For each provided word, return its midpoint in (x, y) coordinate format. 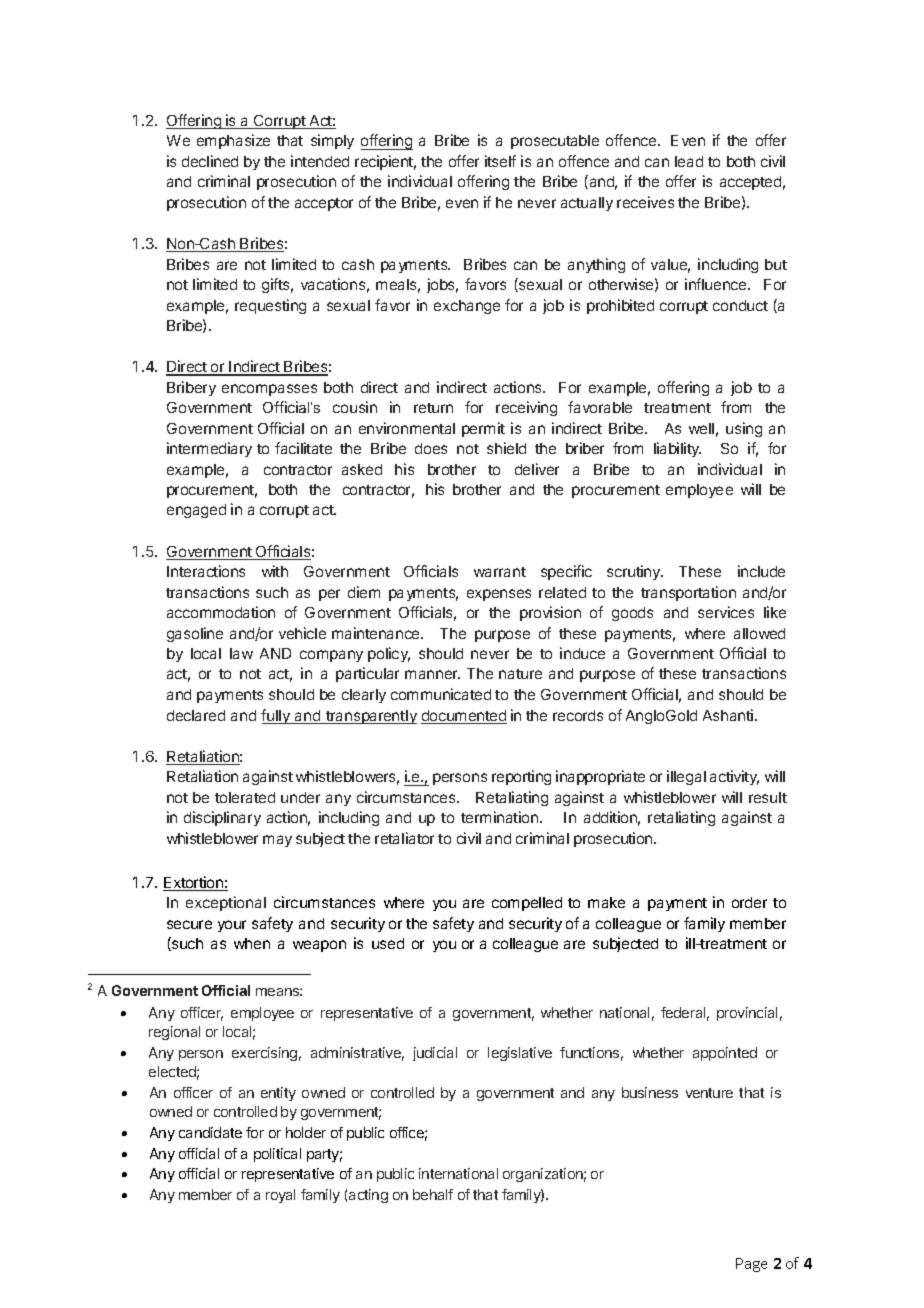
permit (483, 429)
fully (277, 716)
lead (689, 161)
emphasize (233, 141)
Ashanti (729, 715)
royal (280, 1196)
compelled (527, 904)
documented (464, 717)
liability (677, 449)
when (252, 943)
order (749, 902)
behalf (433, 1194)
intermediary (209, 449)
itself (500, 161)
